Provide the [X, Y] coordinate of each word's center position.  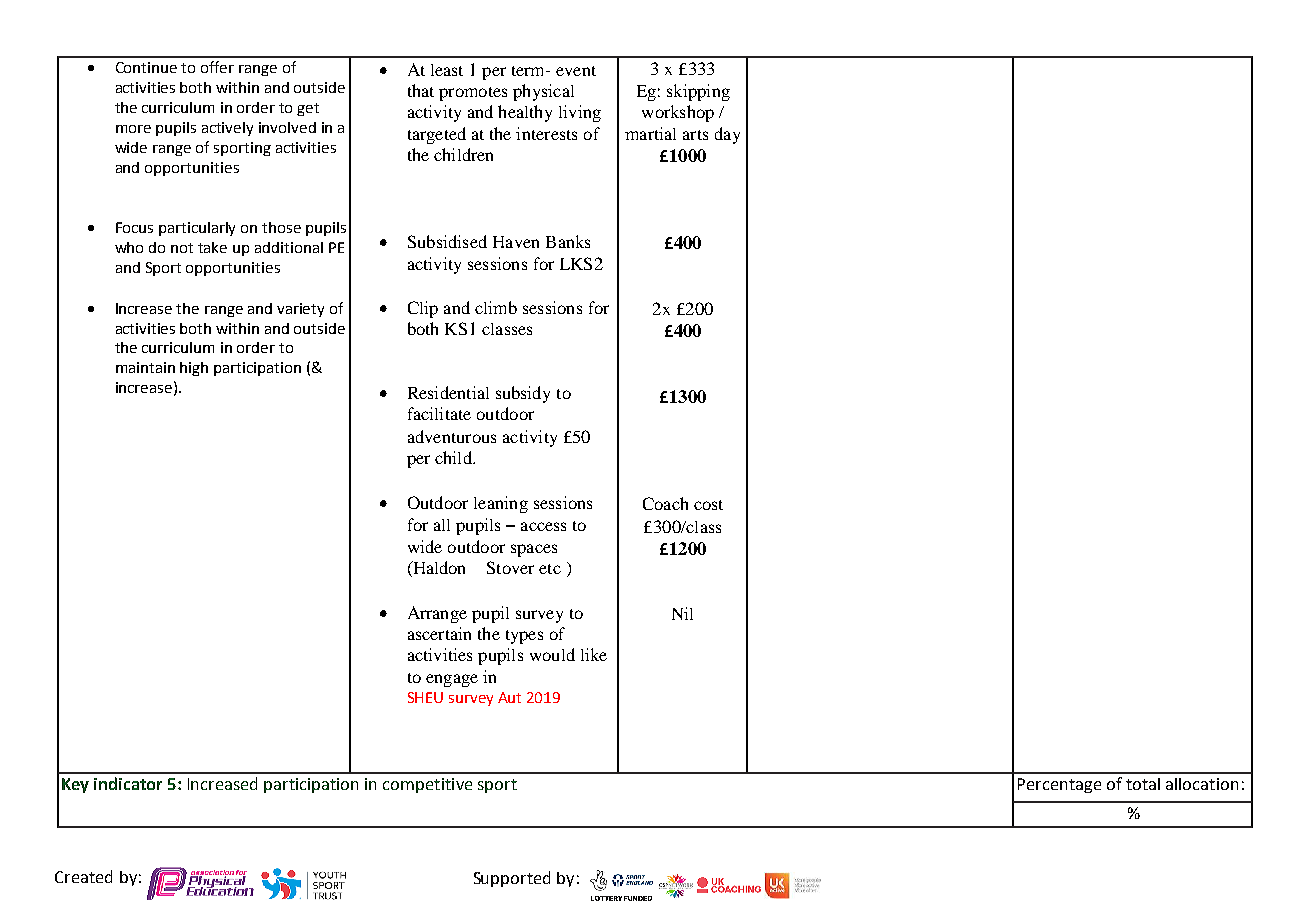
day [727, 135]
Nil [682, 613]
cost [708, 505]
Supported [512, 879]
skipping [698, 92]
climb [496, 307]
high [194, 369]
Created [83, 876]
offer [217, 67]
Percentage [1059, 785]
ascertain [439, 633]
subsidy [523, 394]
